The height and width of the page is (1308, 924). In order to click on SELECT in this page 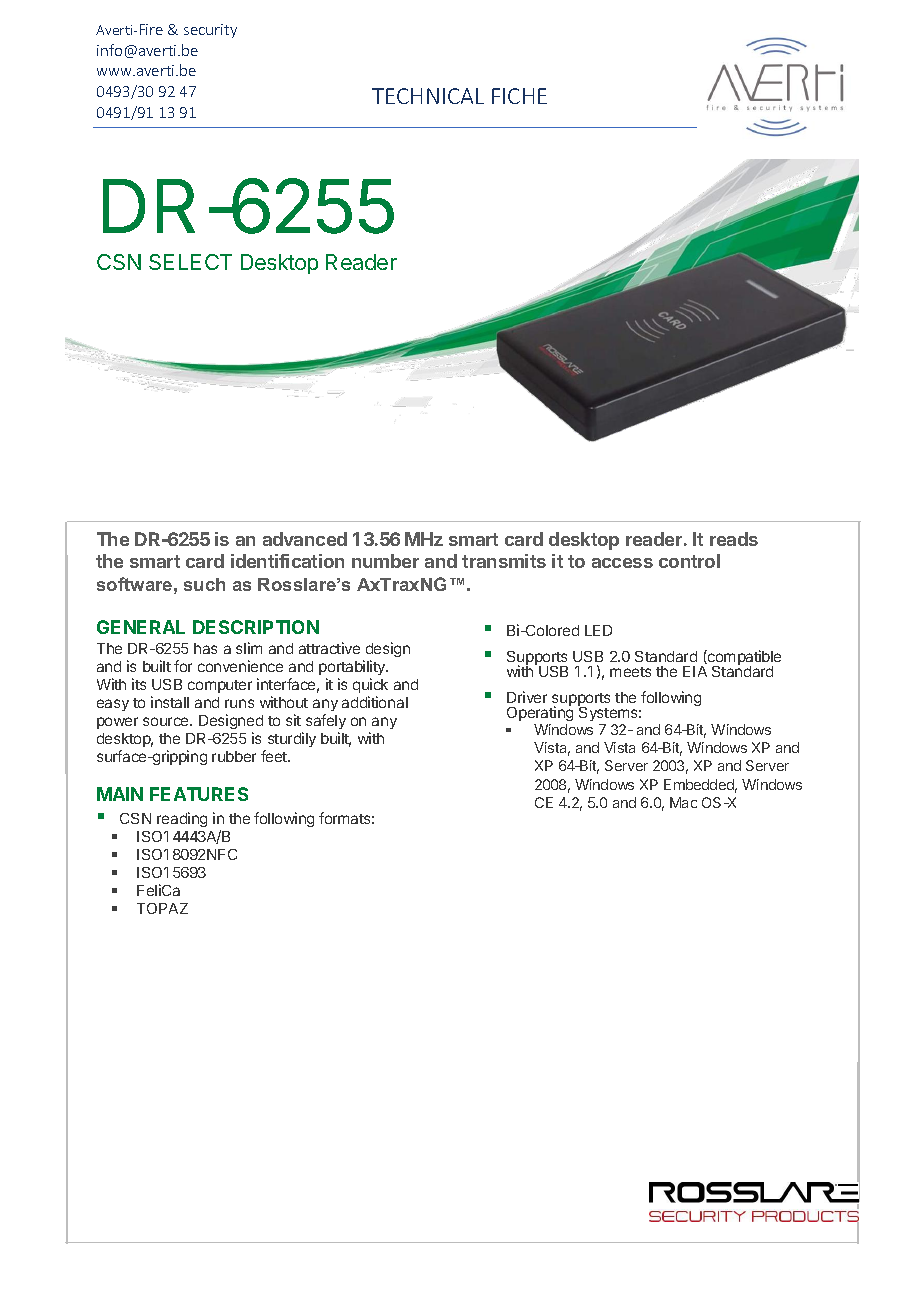, I will do `click(190, 262)`.
